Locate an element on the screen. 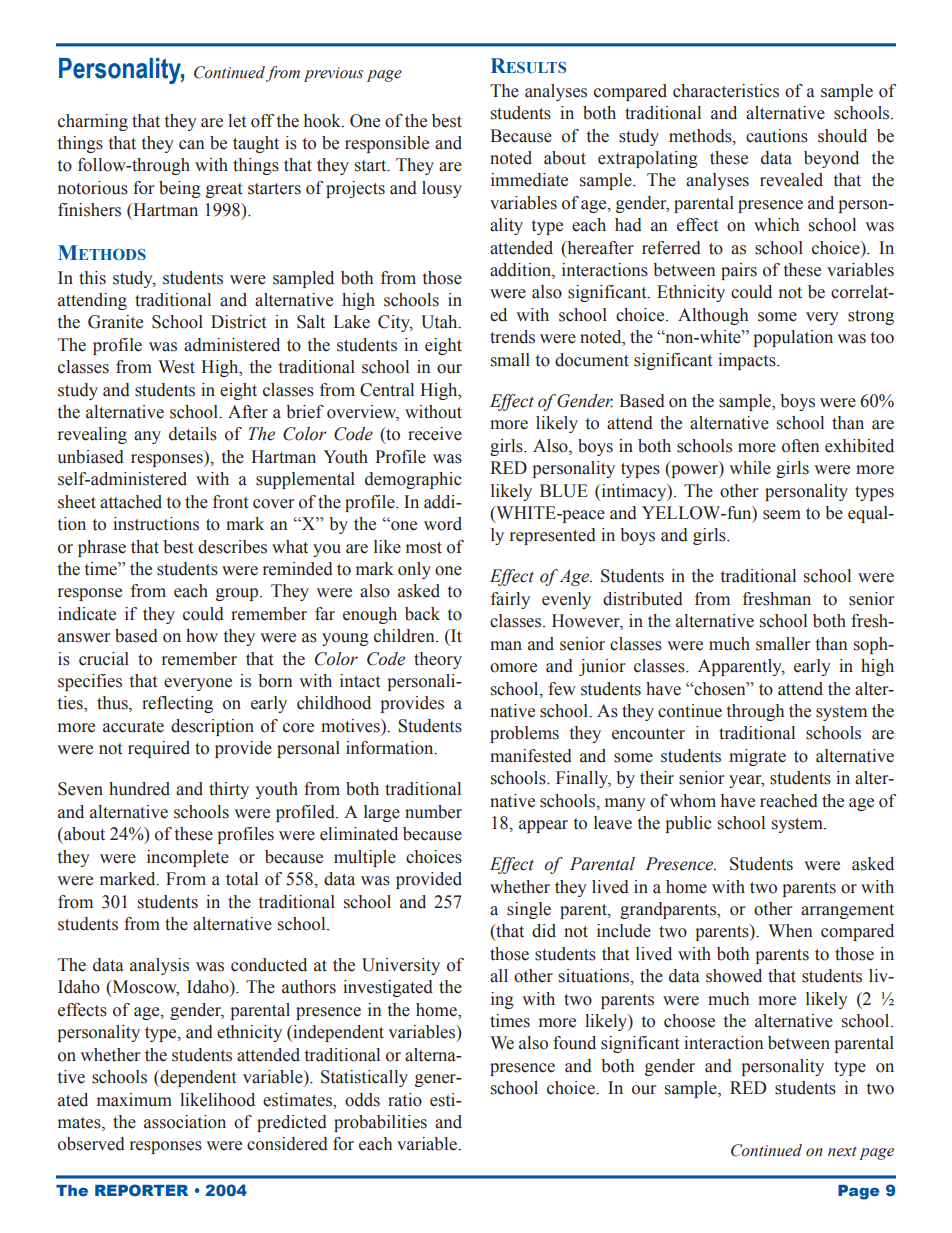  next is located at coordinates (842, 1151).
